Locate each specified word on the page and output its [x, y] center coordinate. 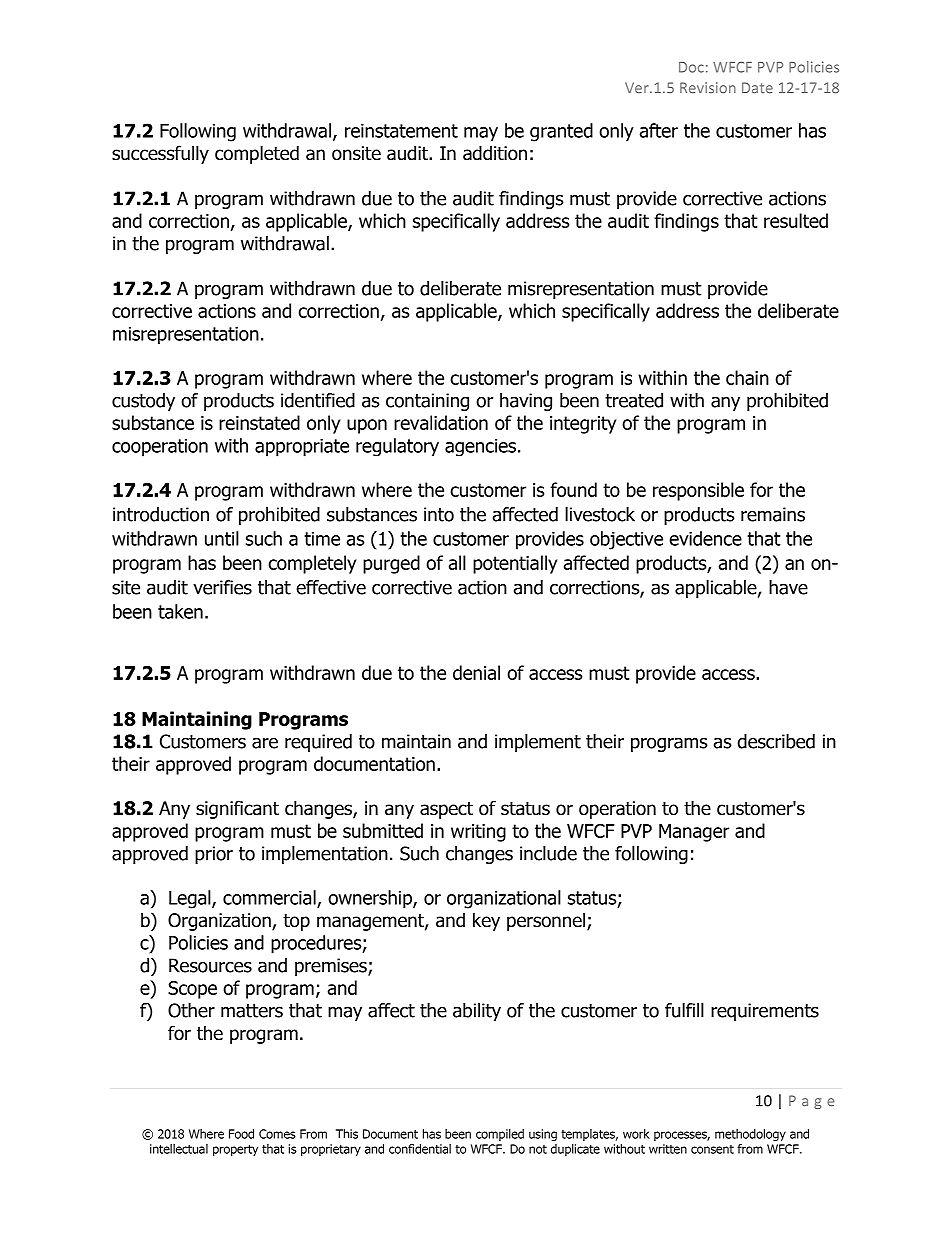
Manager [694, 833]
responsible [698, 491]
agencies [480, 447]
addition [495, 153]
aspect [446, 810]
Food [241, 1134]
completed [257, 154]
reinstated [259, 422]
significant [237, 809]
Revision [708, 88]
